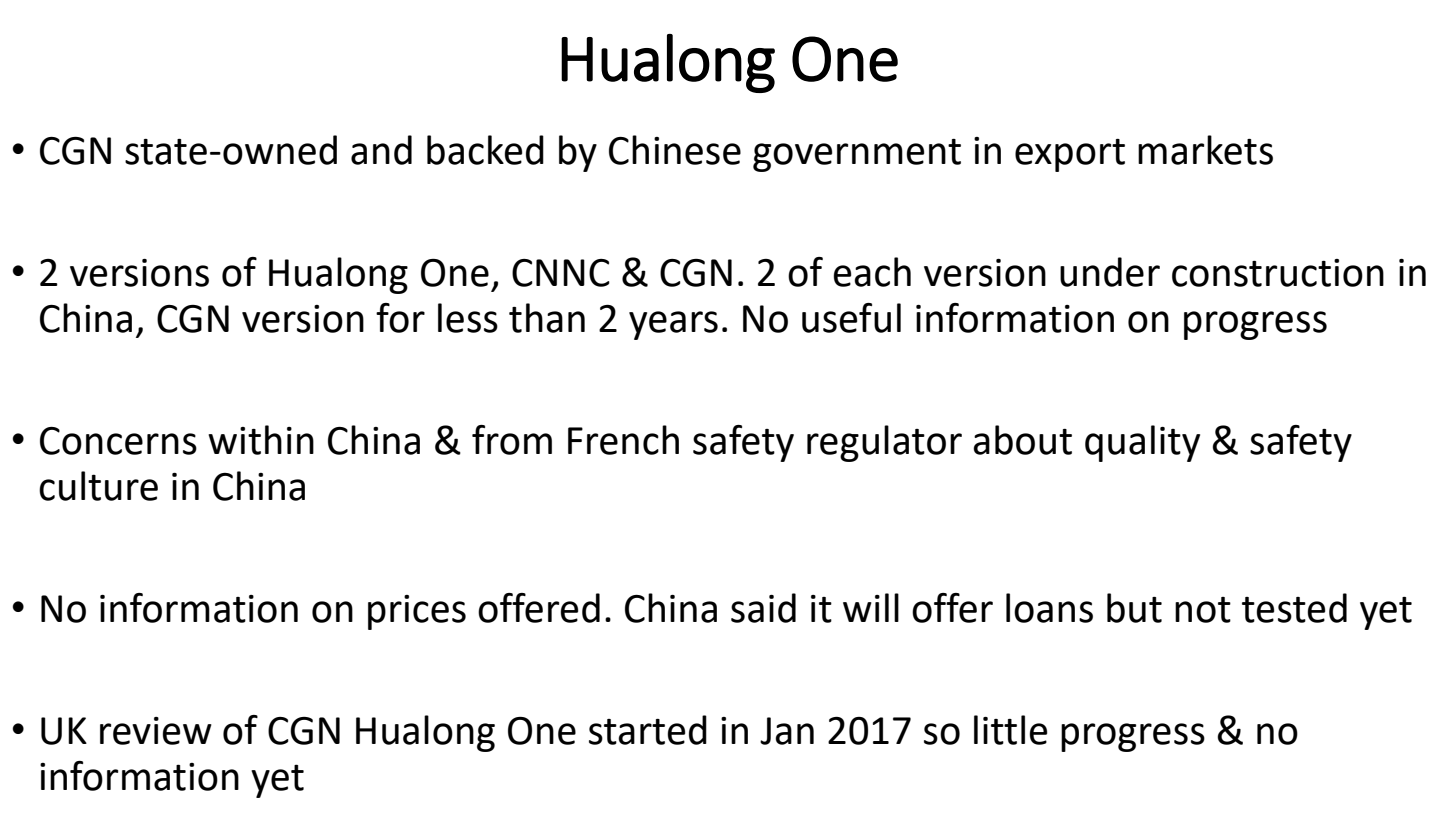 The height and width of the page is (819, 1456). Describe the element at coordinates (156, 731) in the page. I see `review` at that location.
